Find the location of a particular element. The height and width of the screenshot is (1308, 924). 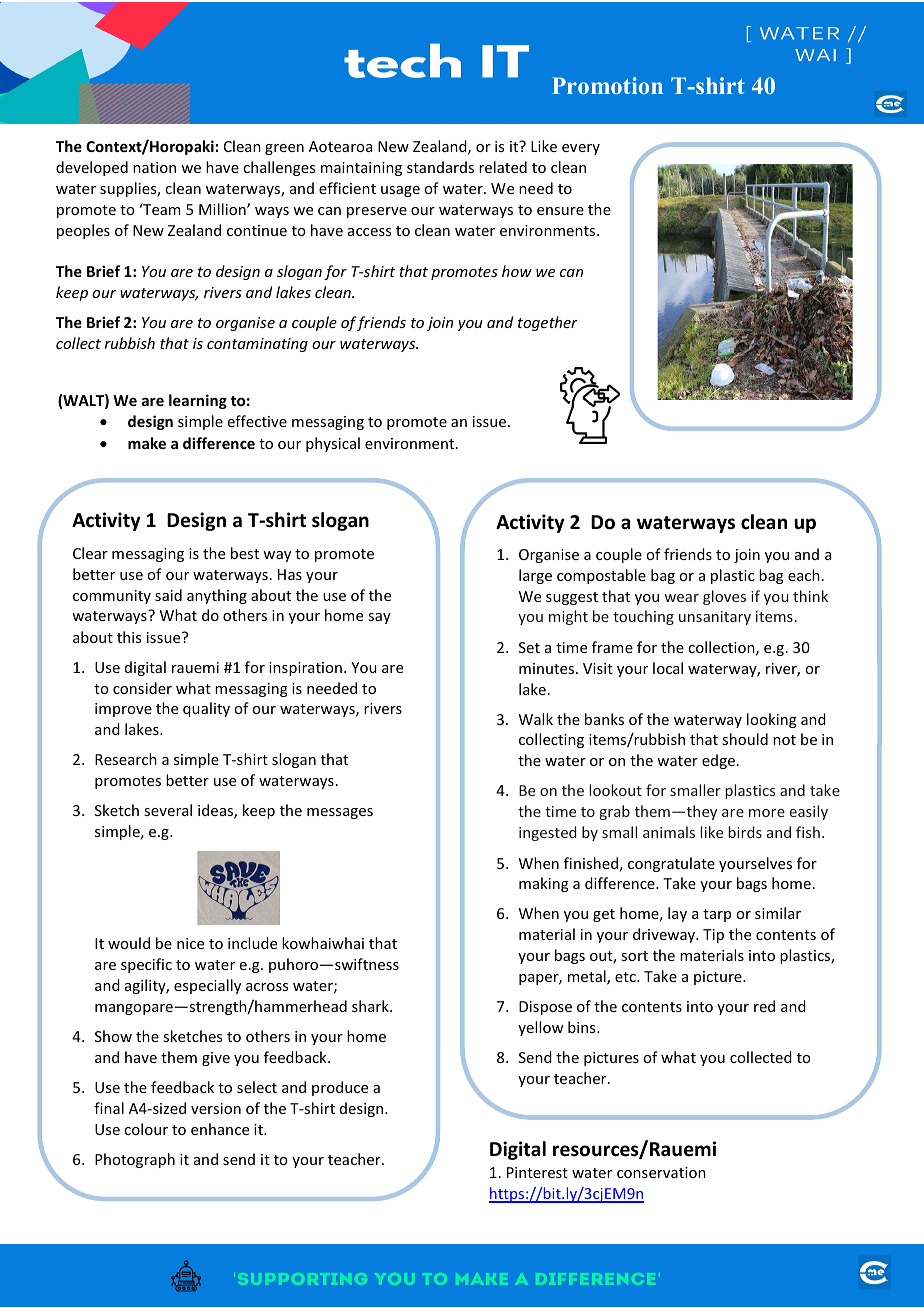

Promotion is located at coordinates (607, 85).
